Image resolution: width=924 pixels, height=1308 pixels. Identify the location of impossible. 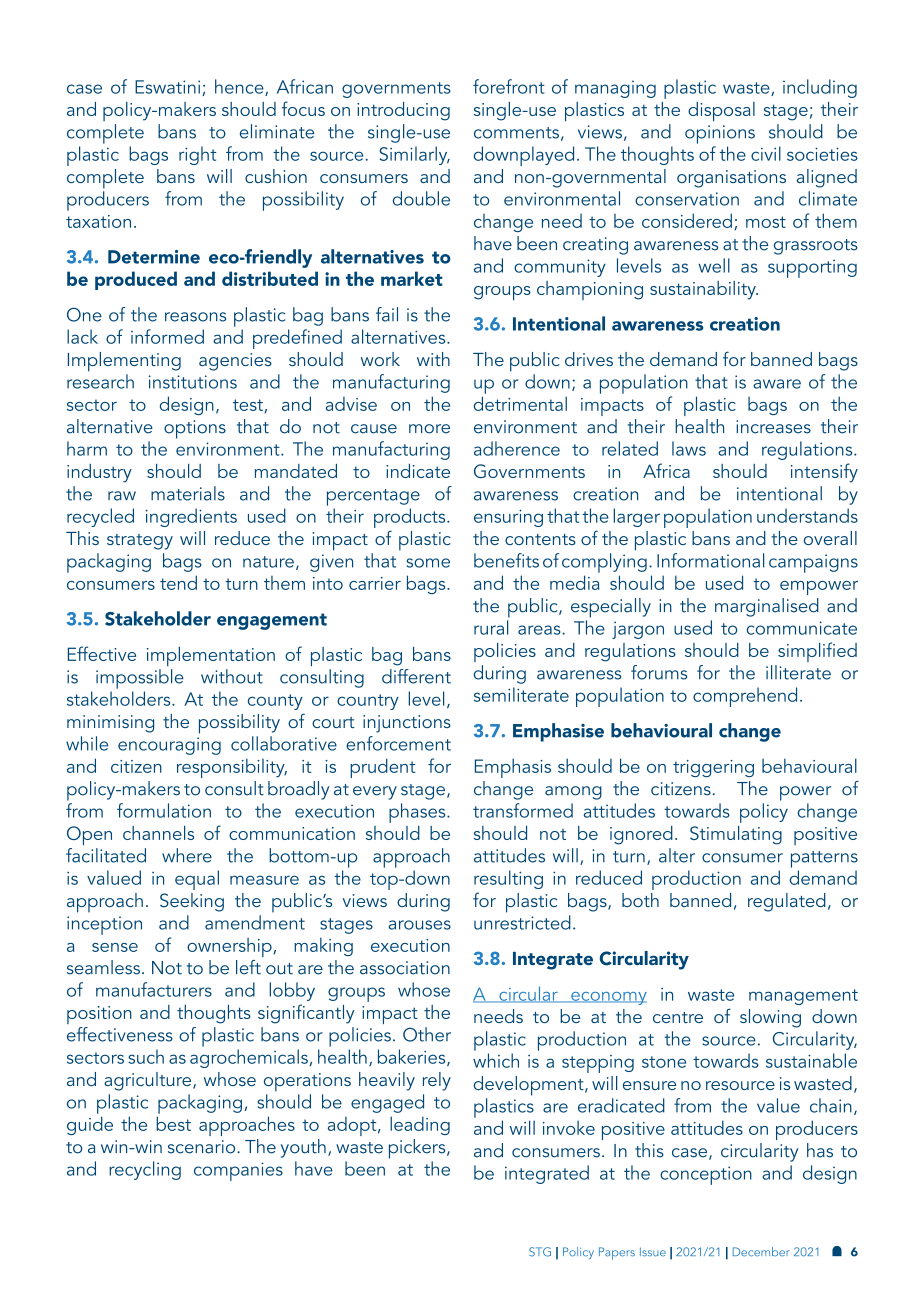
(140, 679).
